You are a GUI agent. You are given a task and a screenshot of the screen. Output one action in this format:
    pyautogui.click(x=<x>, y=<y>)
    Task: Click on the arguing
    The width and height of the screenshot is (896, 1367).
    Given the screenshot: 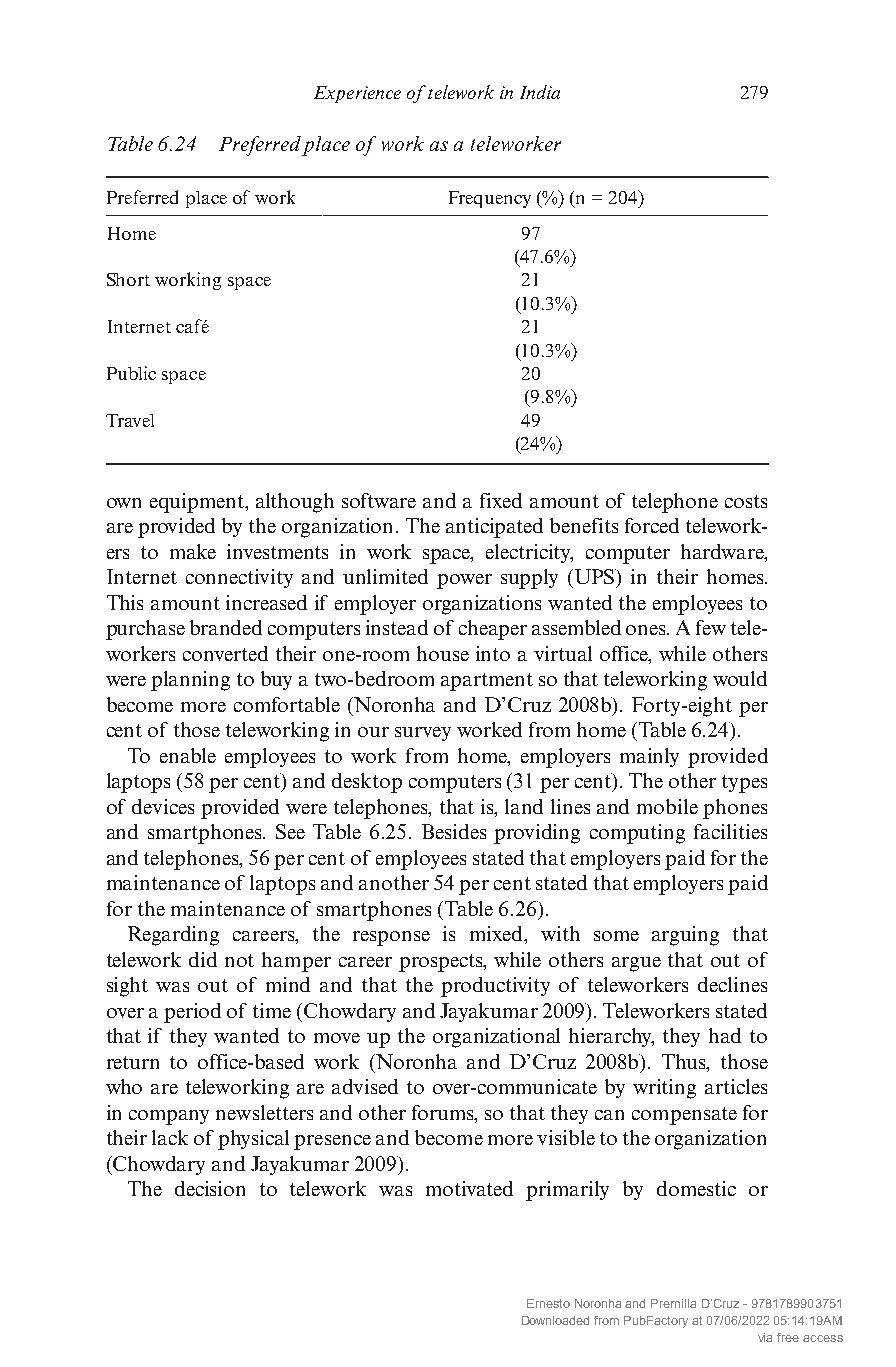 What is the action you would take?
    pyautogui.click(x=685, y=936)
